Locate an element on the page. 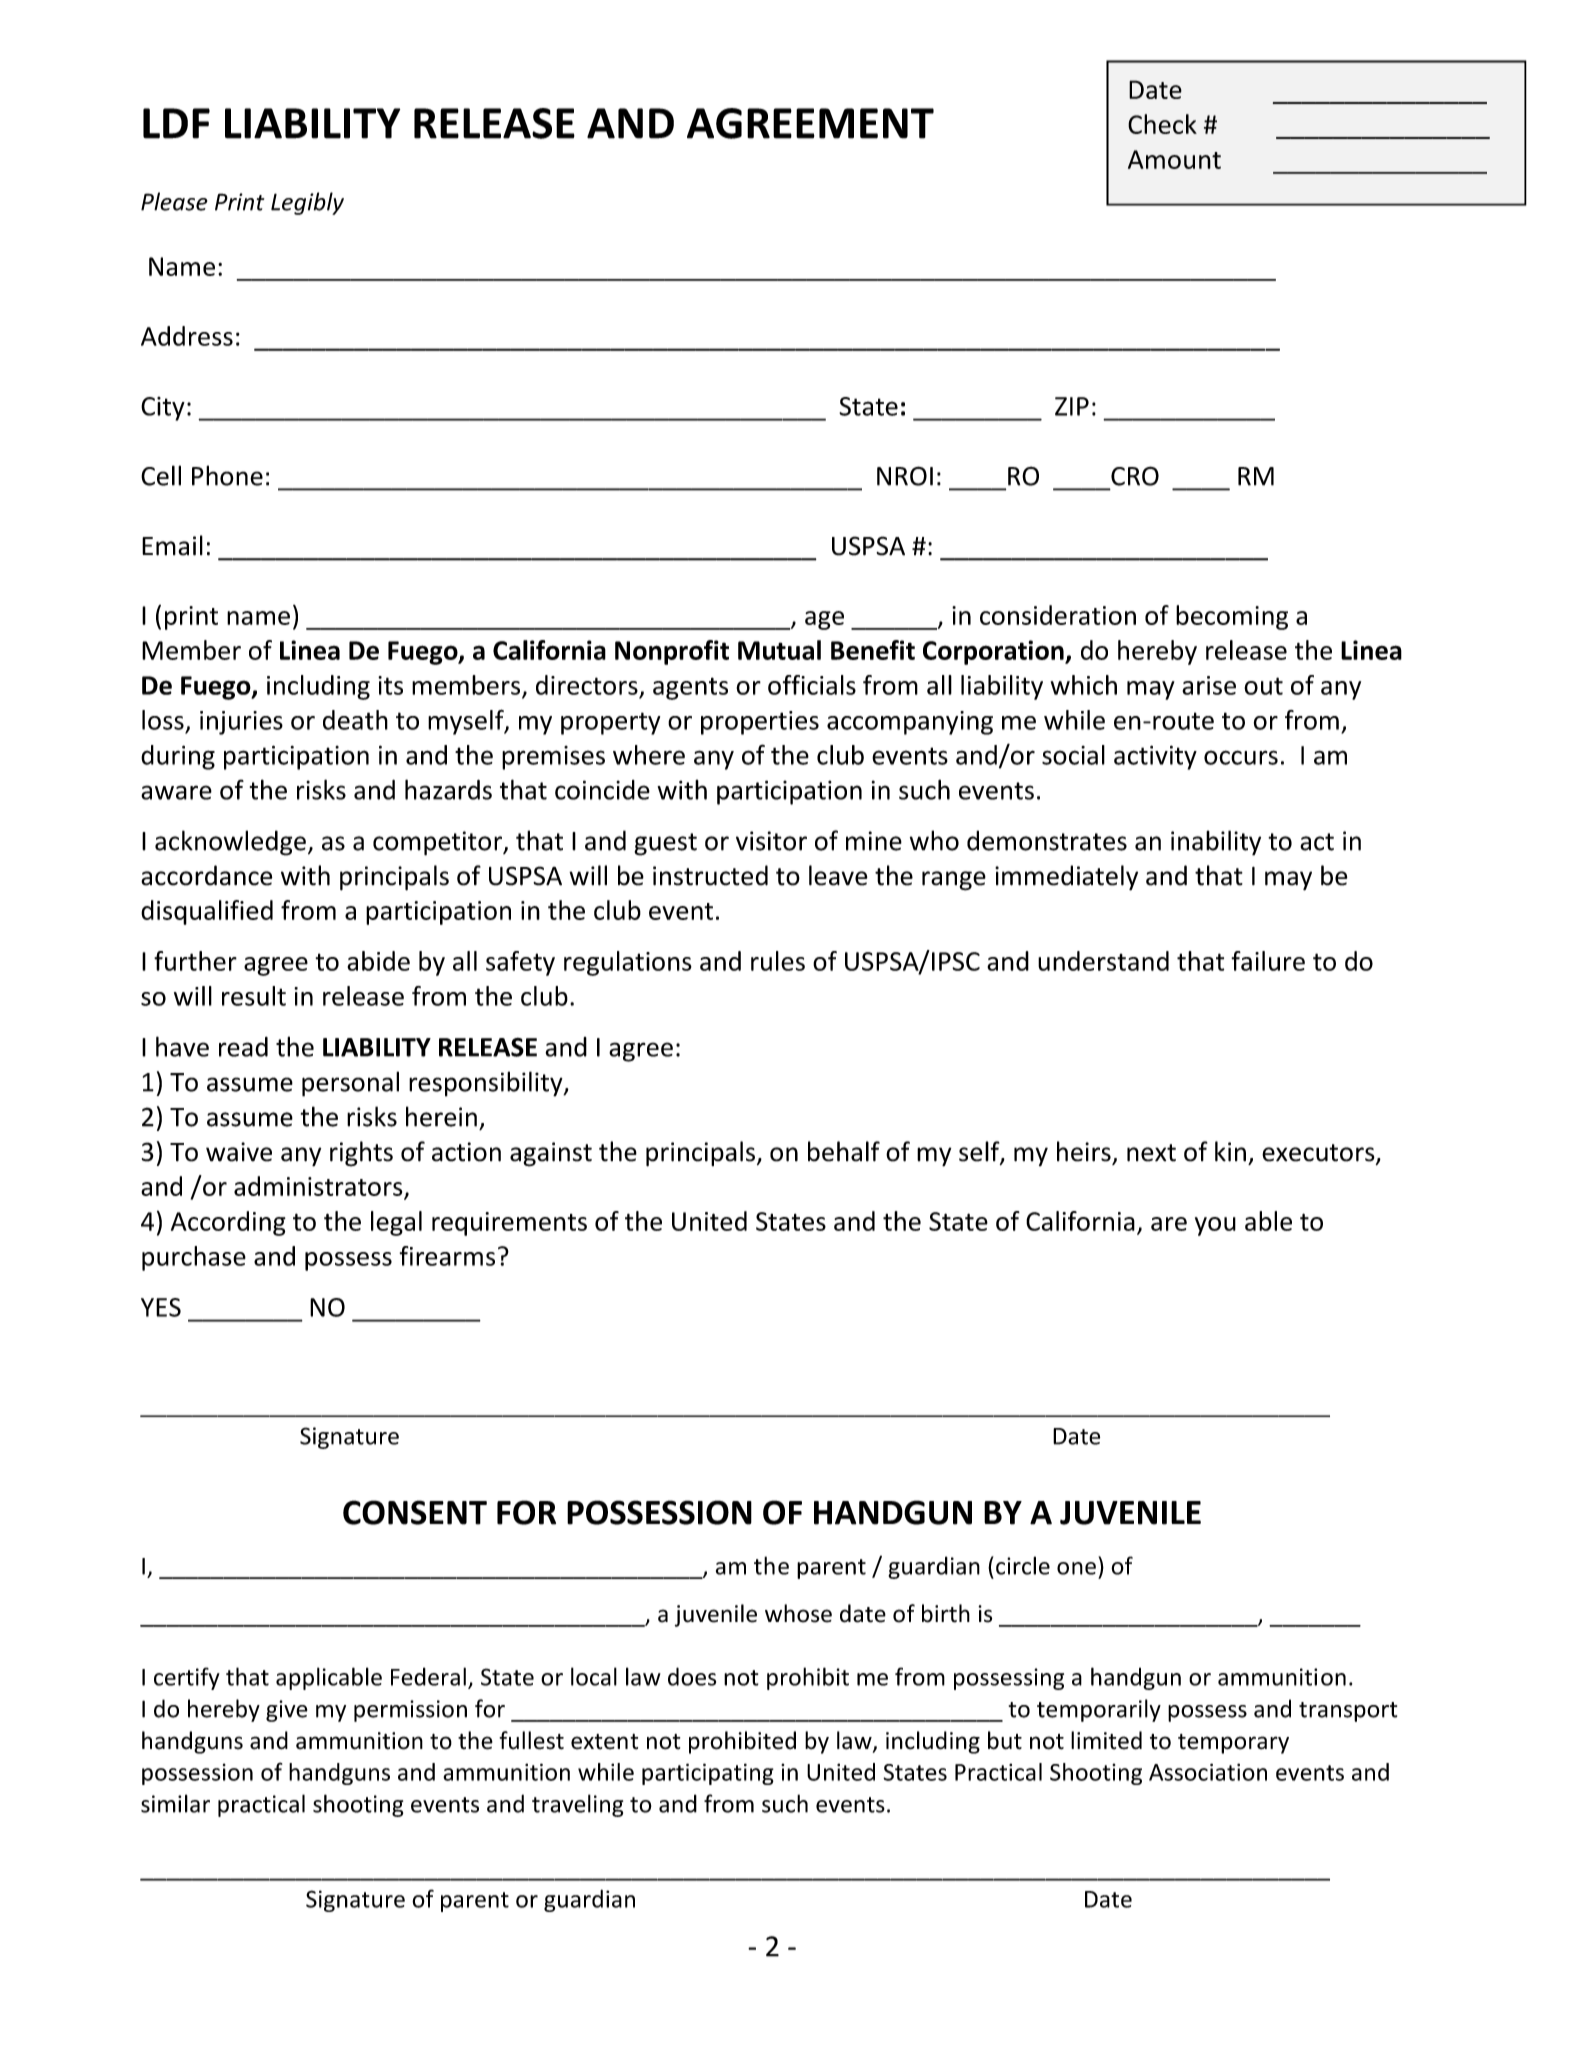  participating is located at coordinates (708, 1774).
